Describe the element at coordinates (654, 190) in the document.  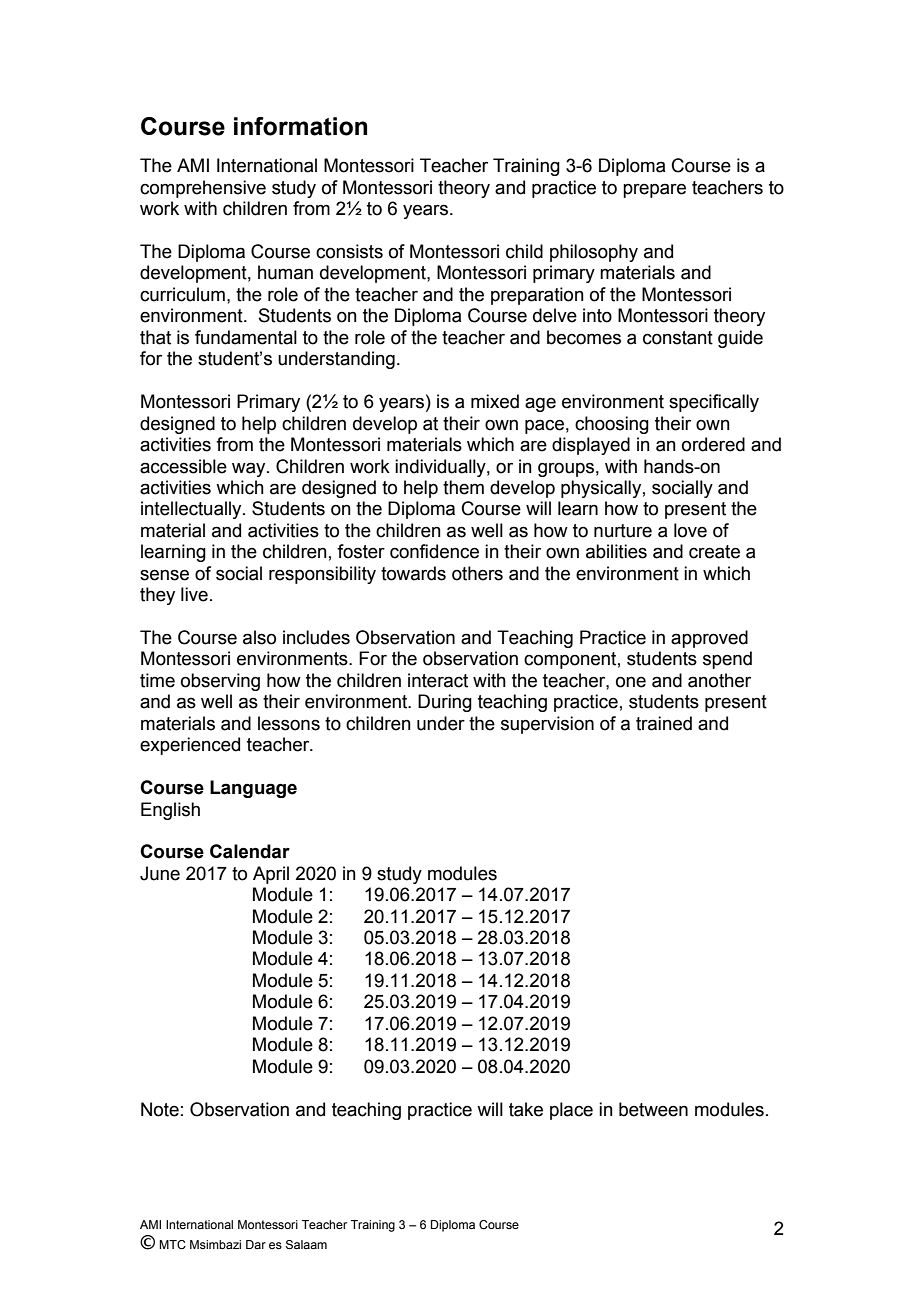
I see `prepare` at that location.
